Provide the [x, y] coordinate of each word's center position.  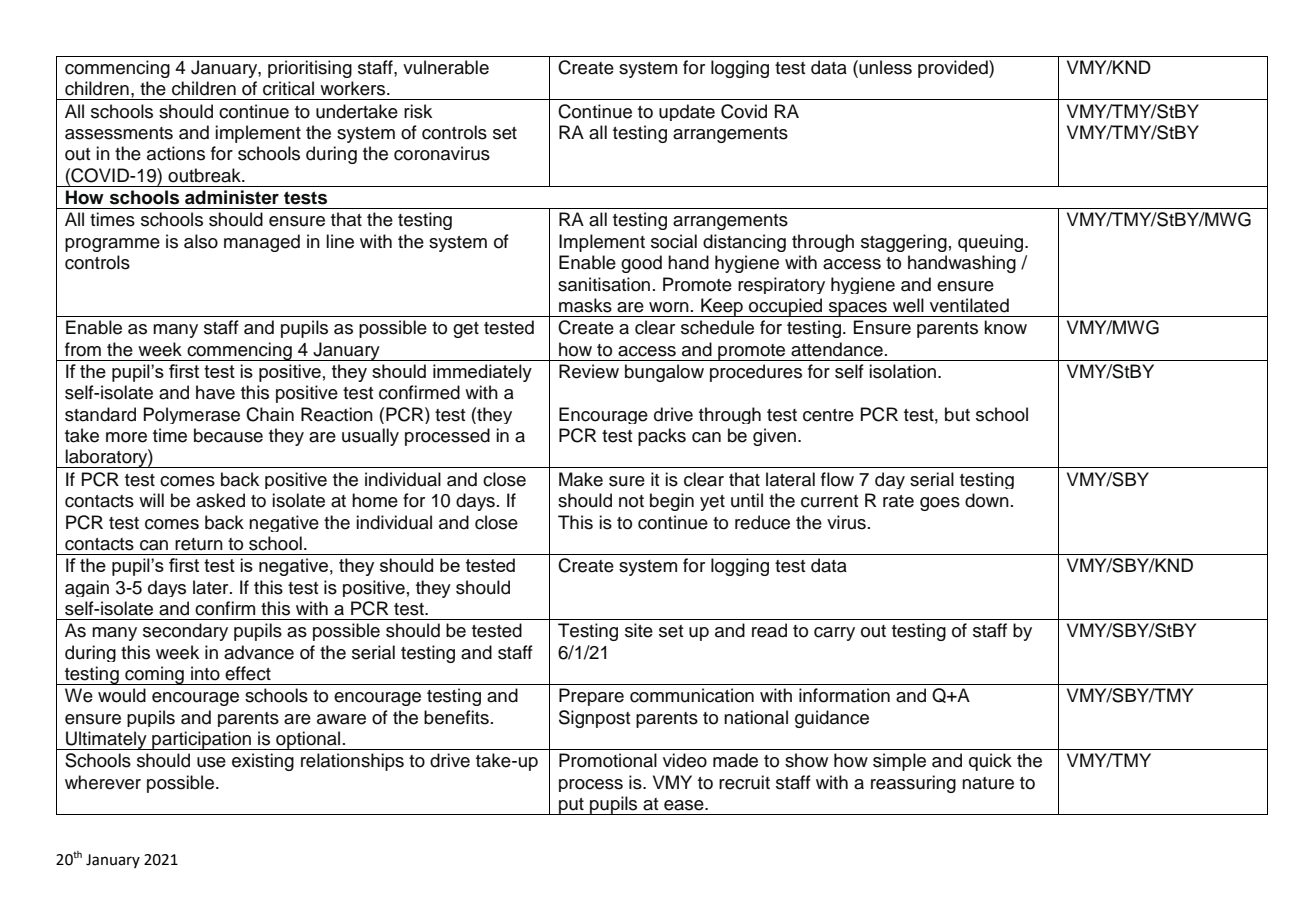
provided [954, 69]
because [228, 435]
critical [288, 88]
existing [263, 762]
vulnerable [446, 67]
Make [581, 479]
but [957, 414]
